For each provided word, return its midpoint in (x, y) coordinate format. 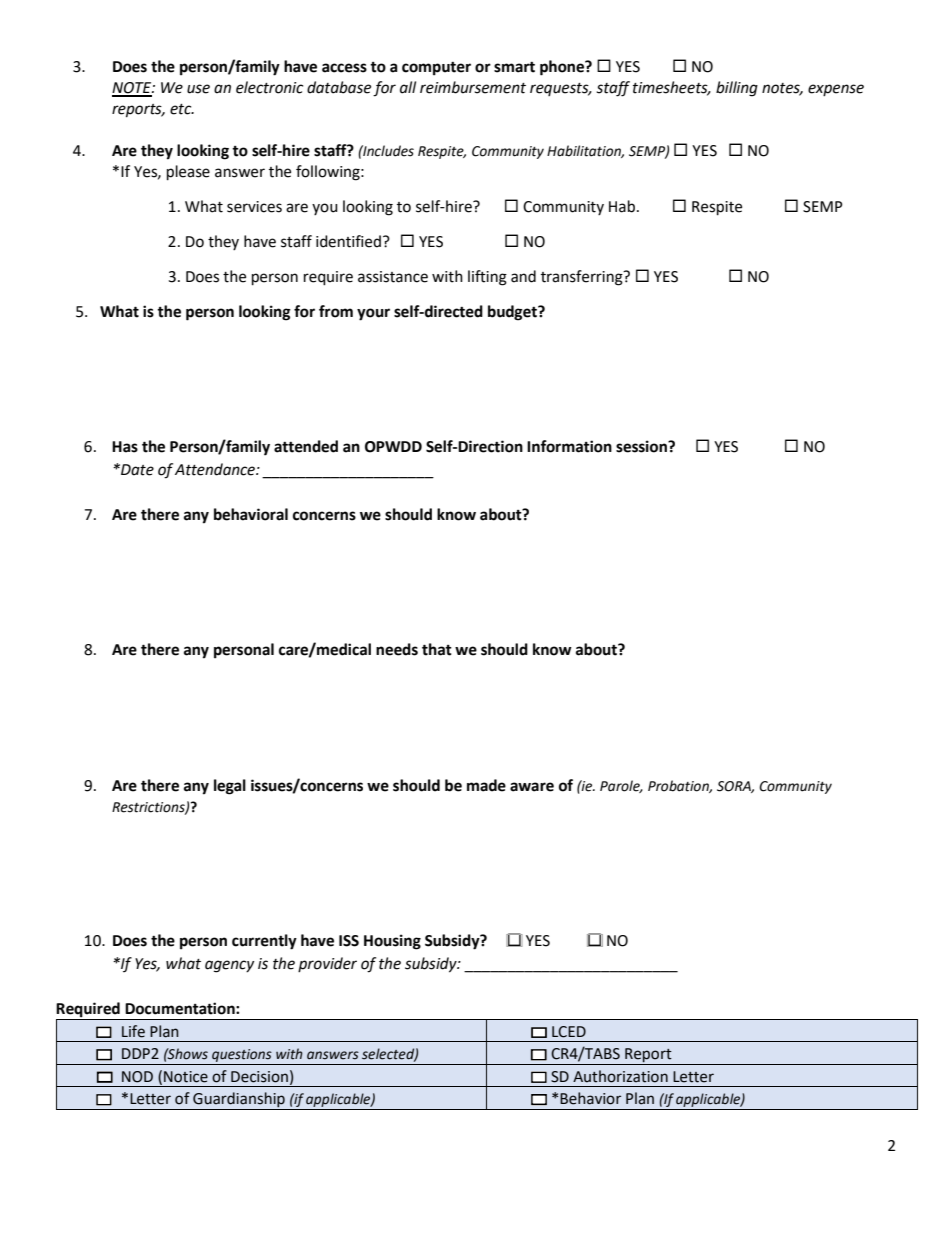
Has (125, 447)
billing (737, 89)
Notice (186, 1077)
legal (230, 787)
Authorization (620, 1076)
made (486, 785)
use (198, 89)
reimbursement (473, 87)
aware (532, 787)
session (642, 446)
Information (569, 446)
